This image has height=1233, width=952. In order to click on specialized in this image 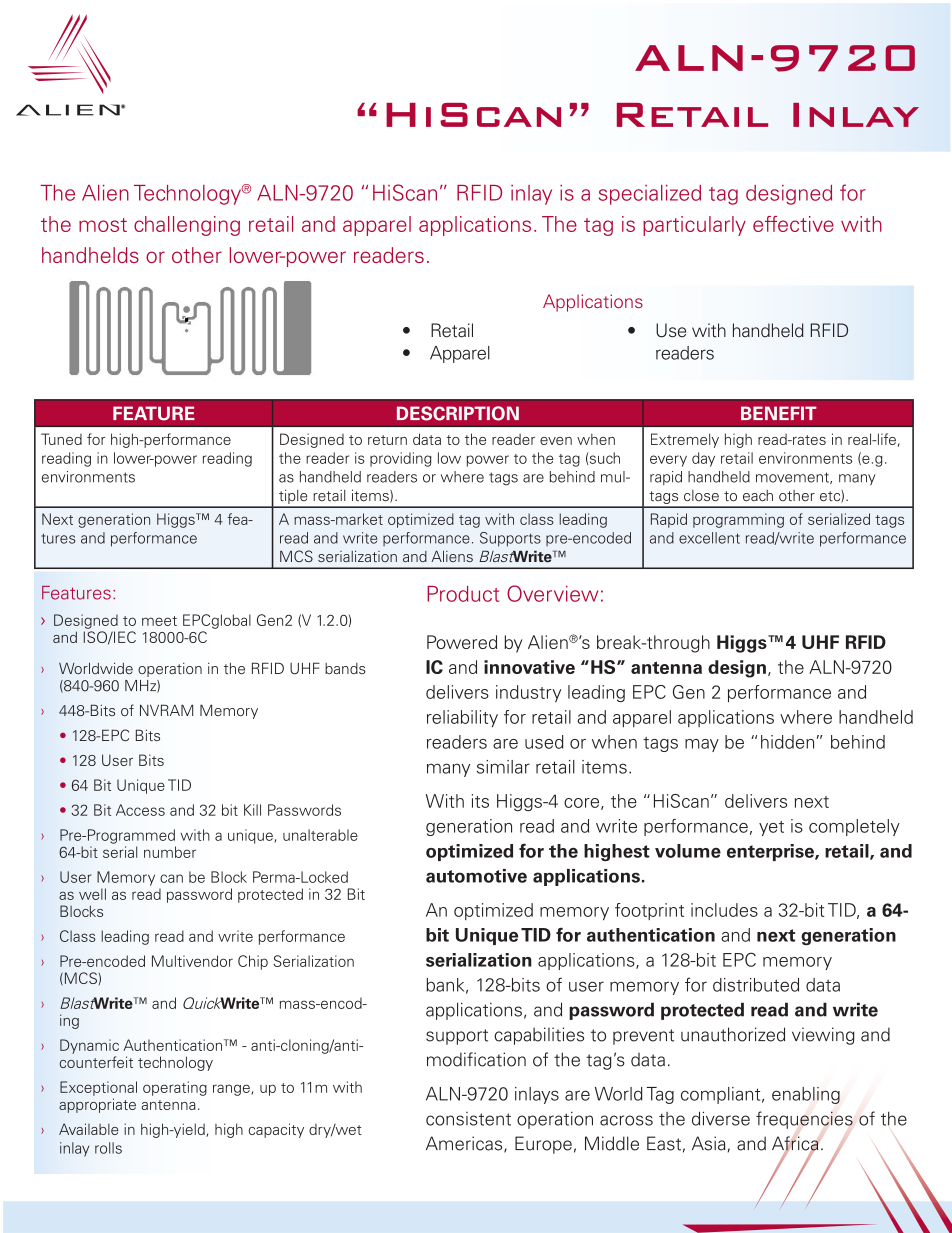, I will do `click(650, 195)`.
